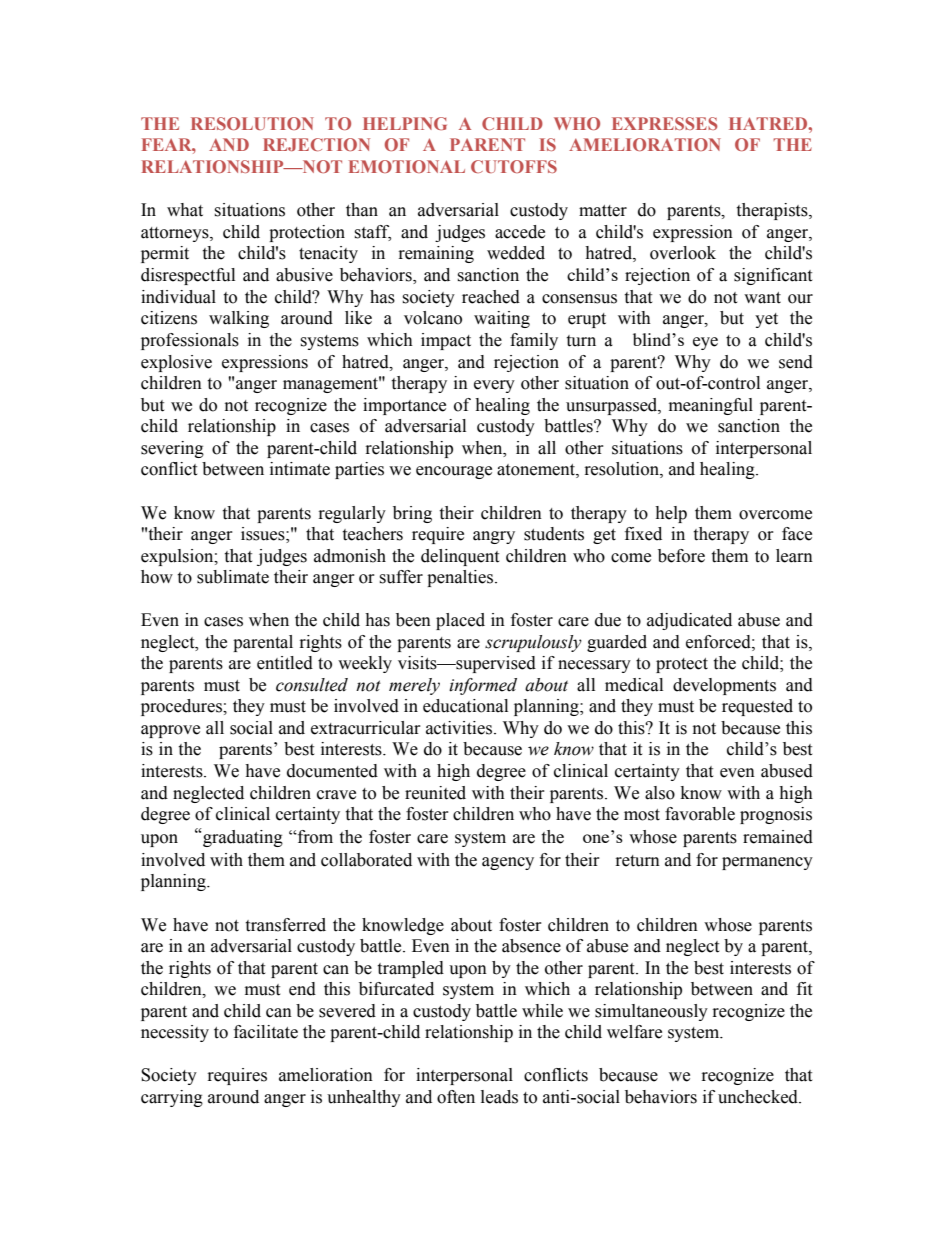  I want to click on crave, so click(336, 795).
